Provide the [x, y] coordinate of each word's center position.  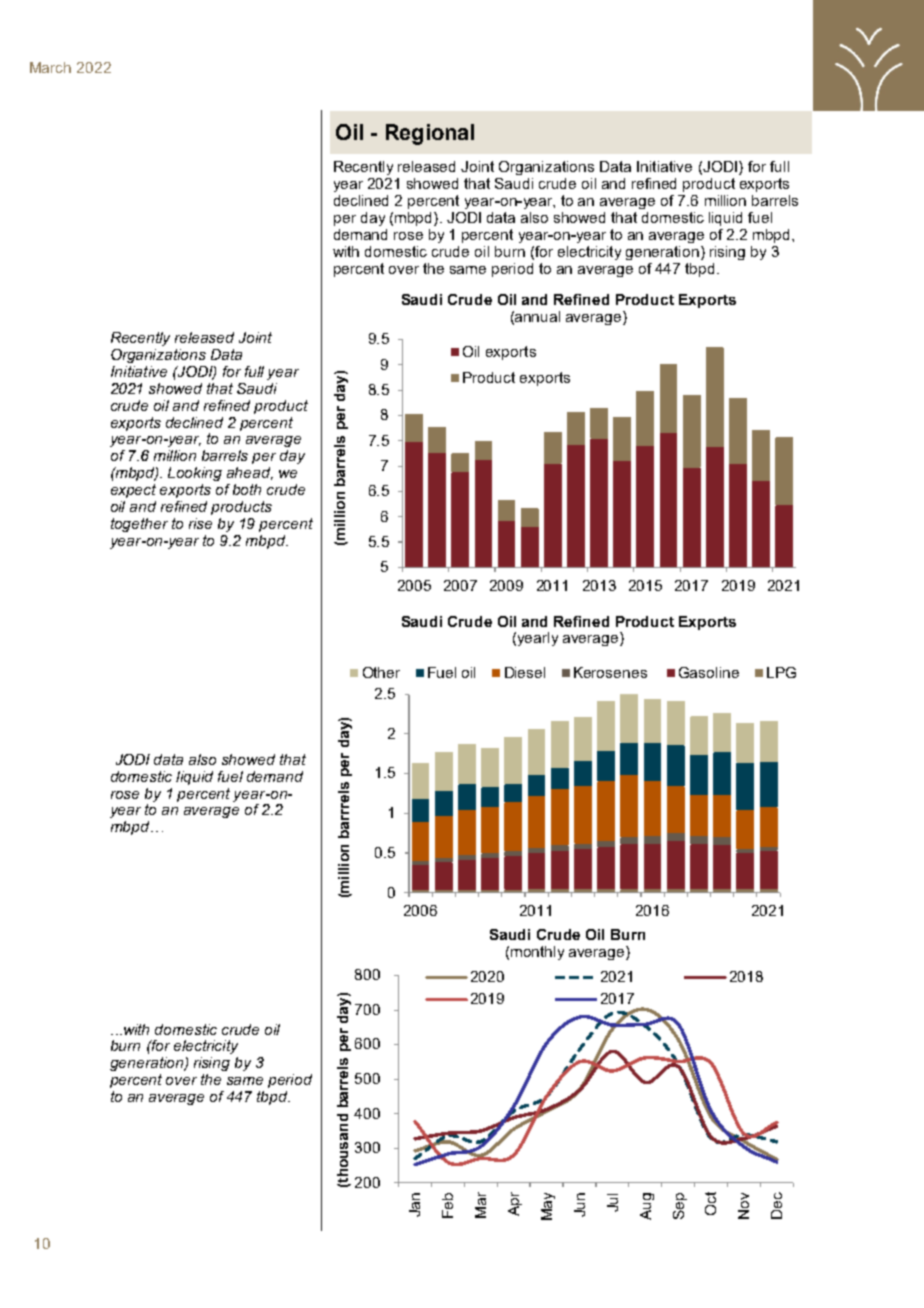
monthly [537, 953]
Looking [195, 474]
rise [200, 523]
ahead [250, 473]
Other [381, 672]
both [247, 489]
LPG [781, 672]
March [50, 67]
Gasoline [709, 672]
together [139, 525]
